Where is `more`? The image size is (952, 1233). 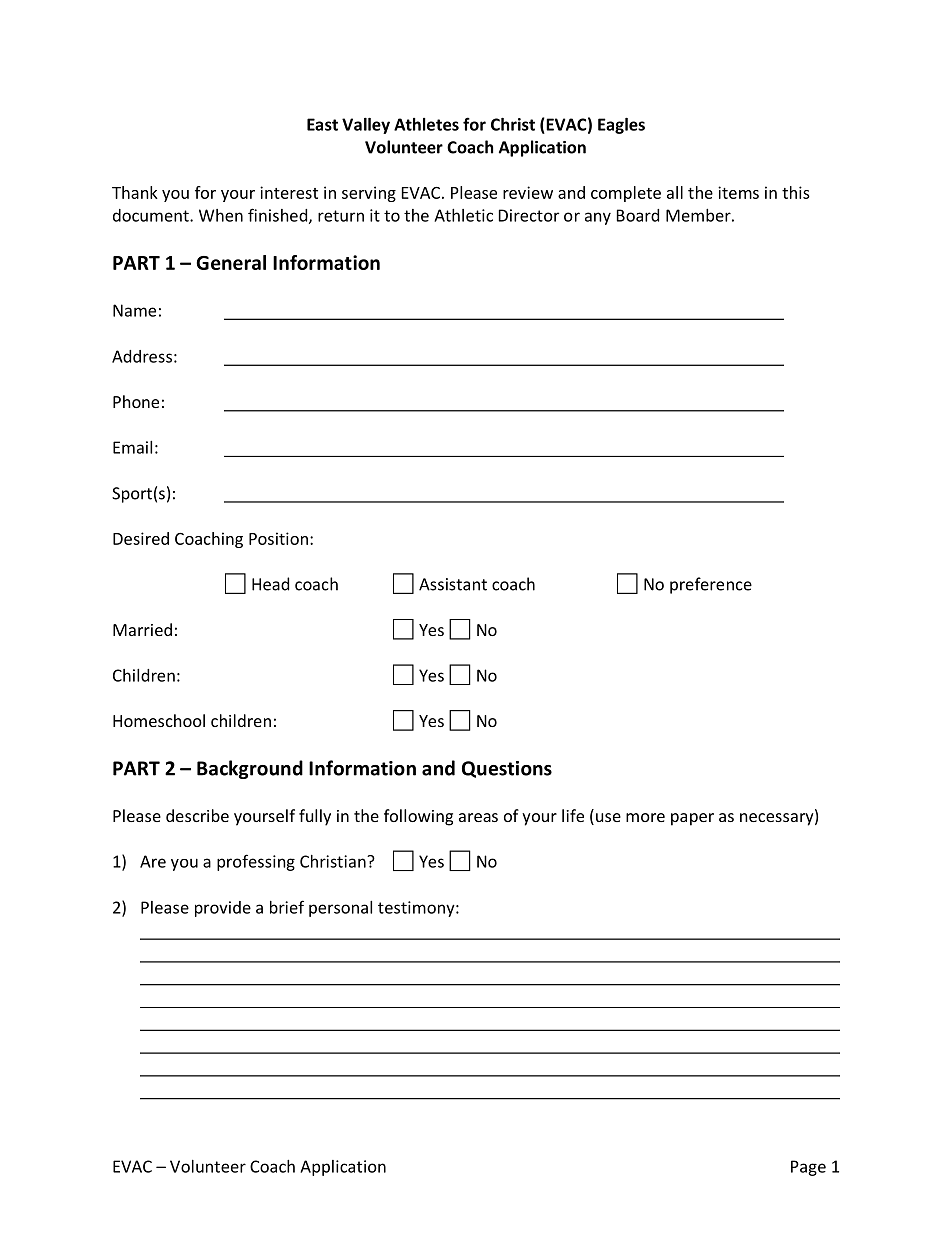
more is located at coordinates (645, 817).
